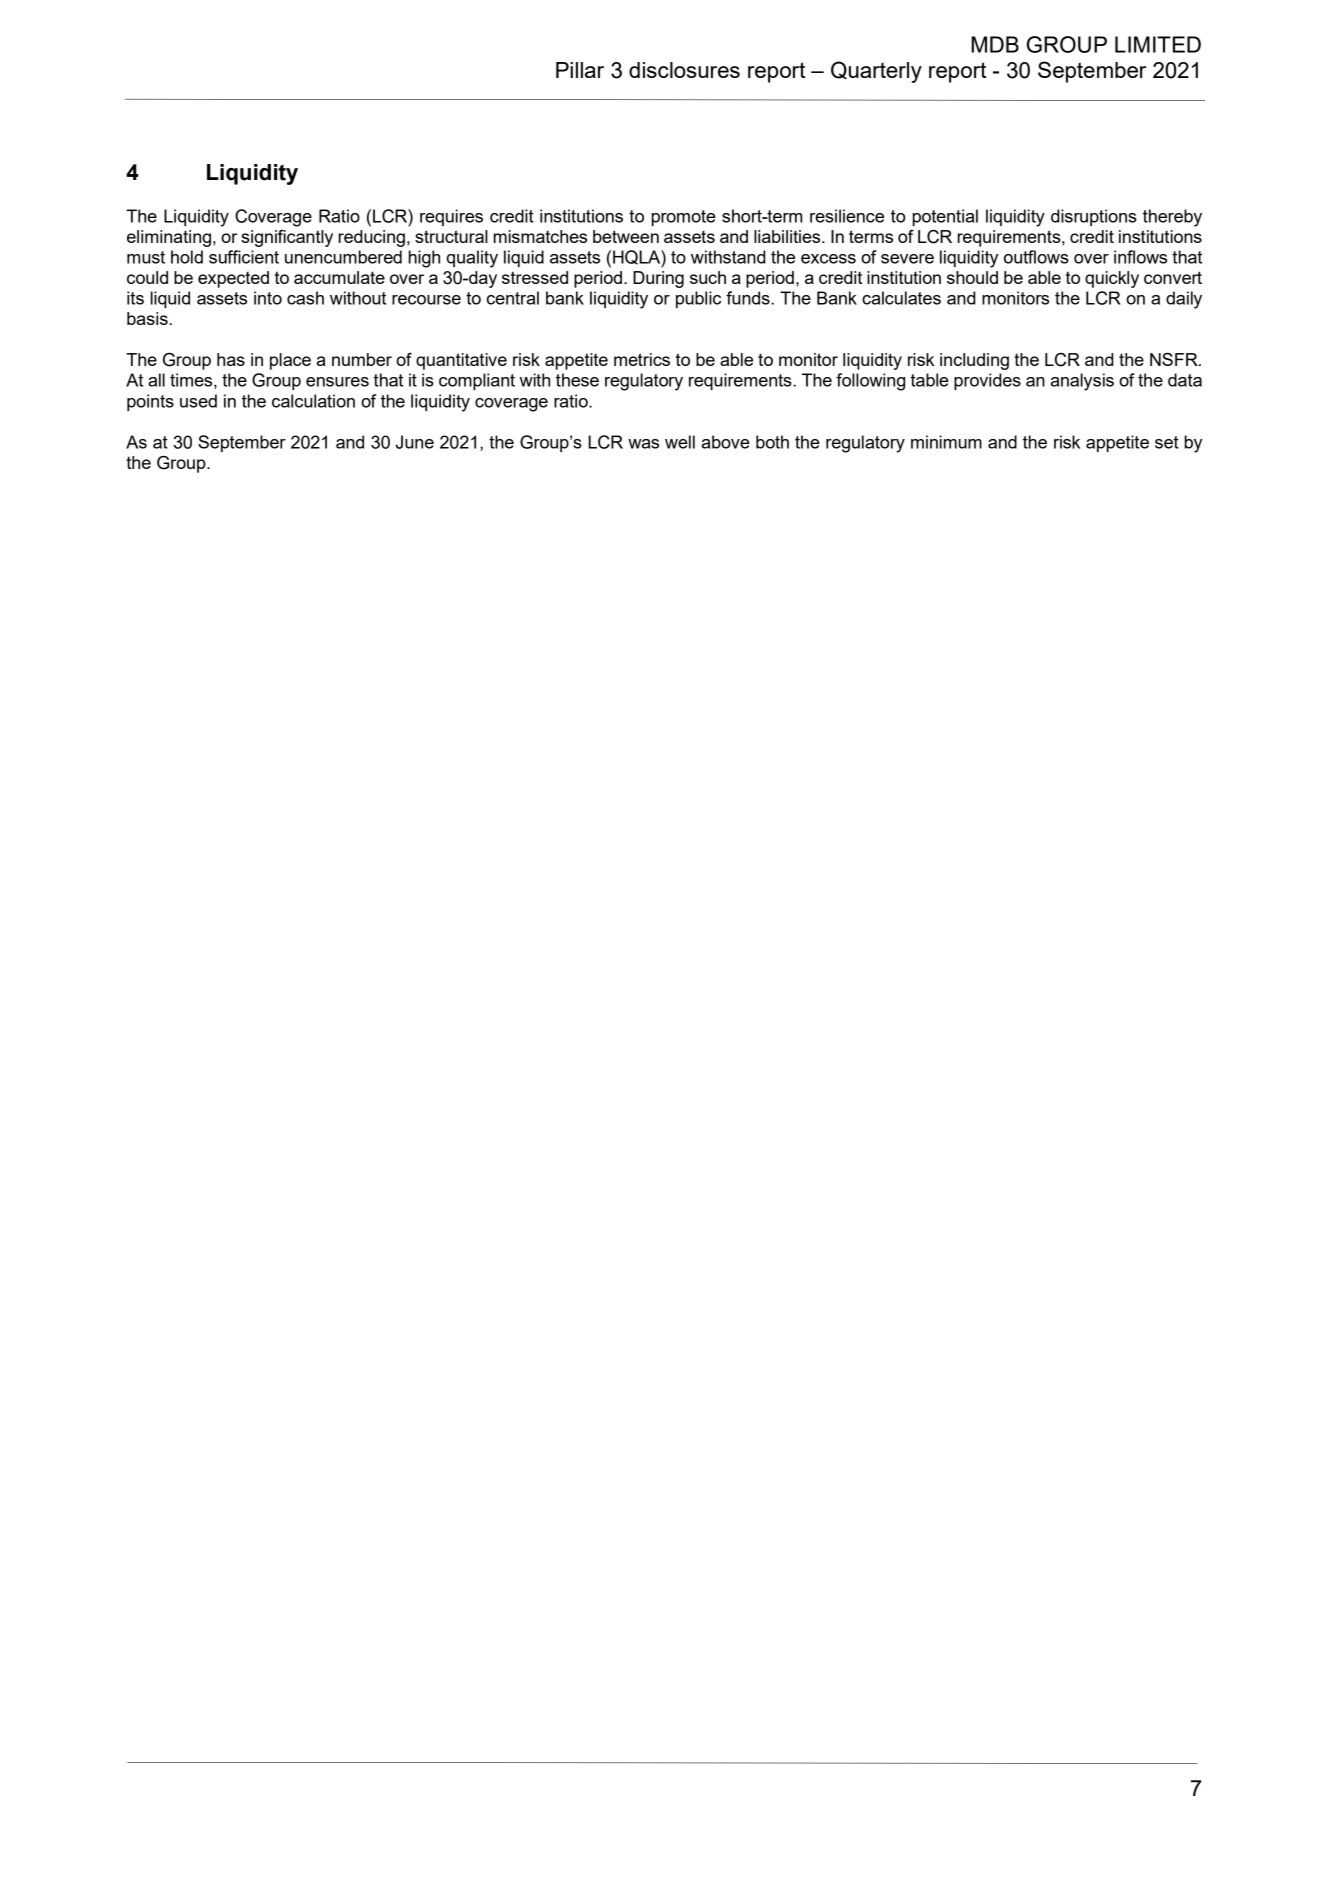 The height and width of the screenshot is (1880, 1329). I want to click on well, so click(680, 442).
